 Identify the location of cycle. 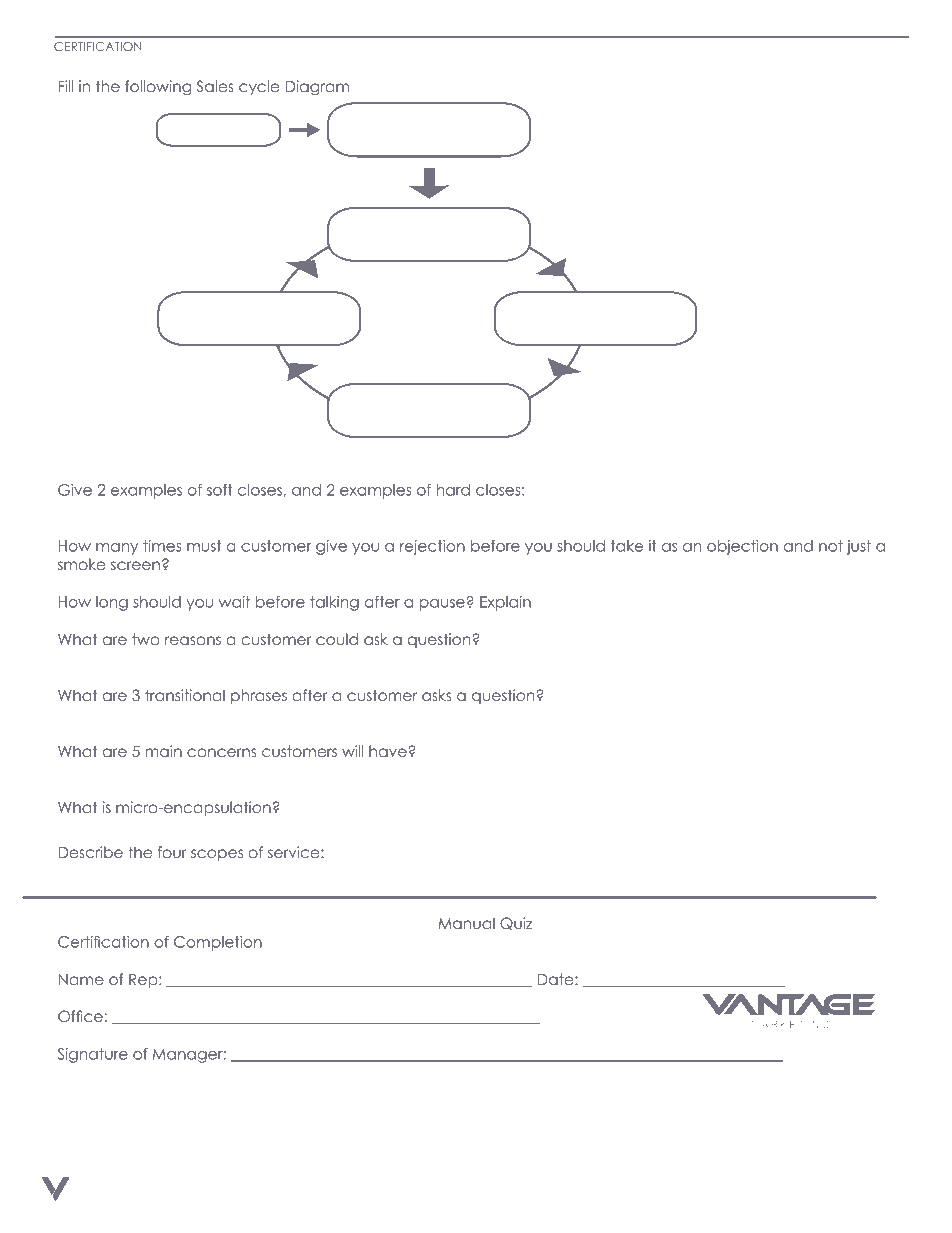
(259, 87).
